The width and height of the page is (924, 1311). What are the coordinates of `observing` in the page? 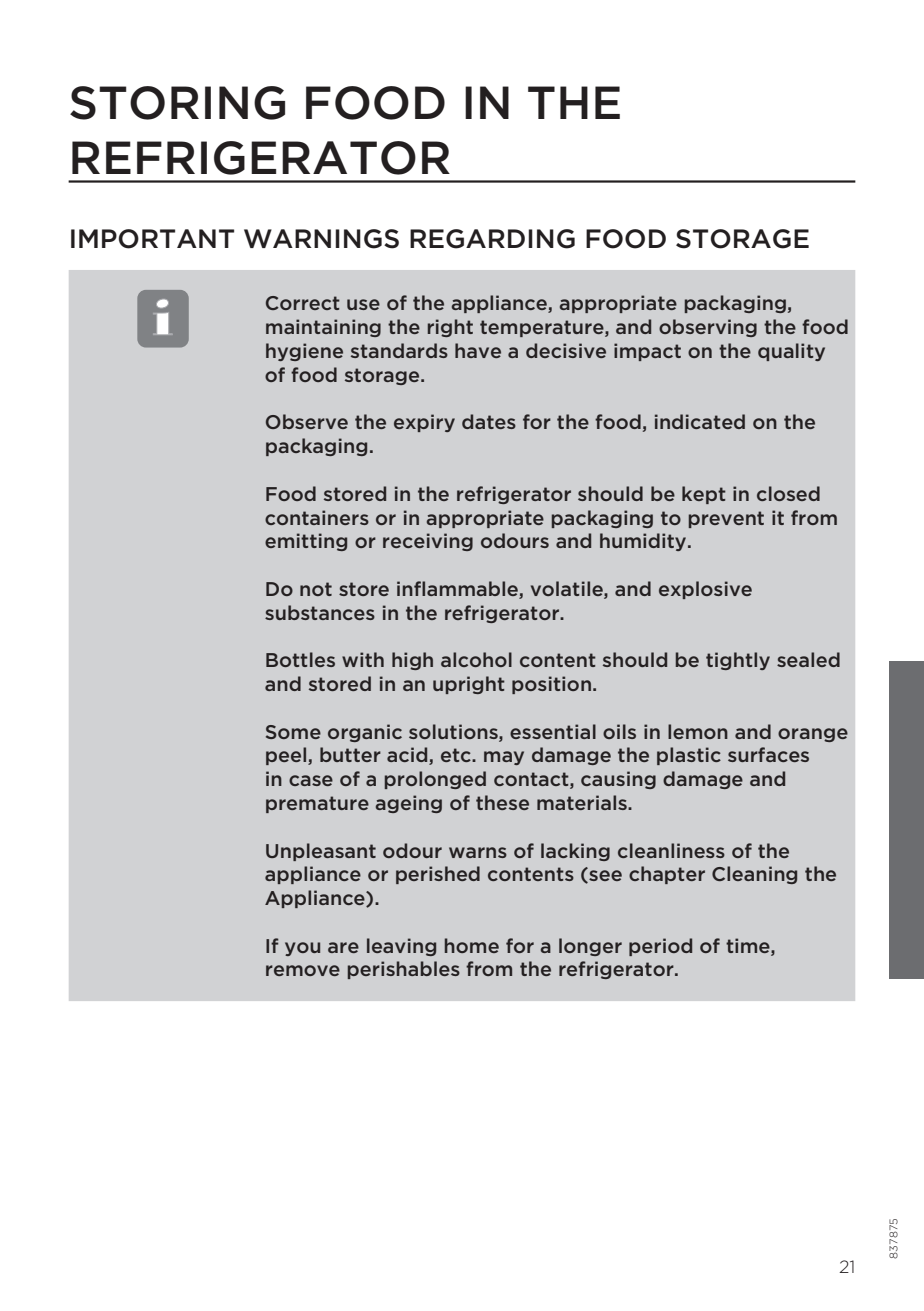 It's located at (708, 328).
